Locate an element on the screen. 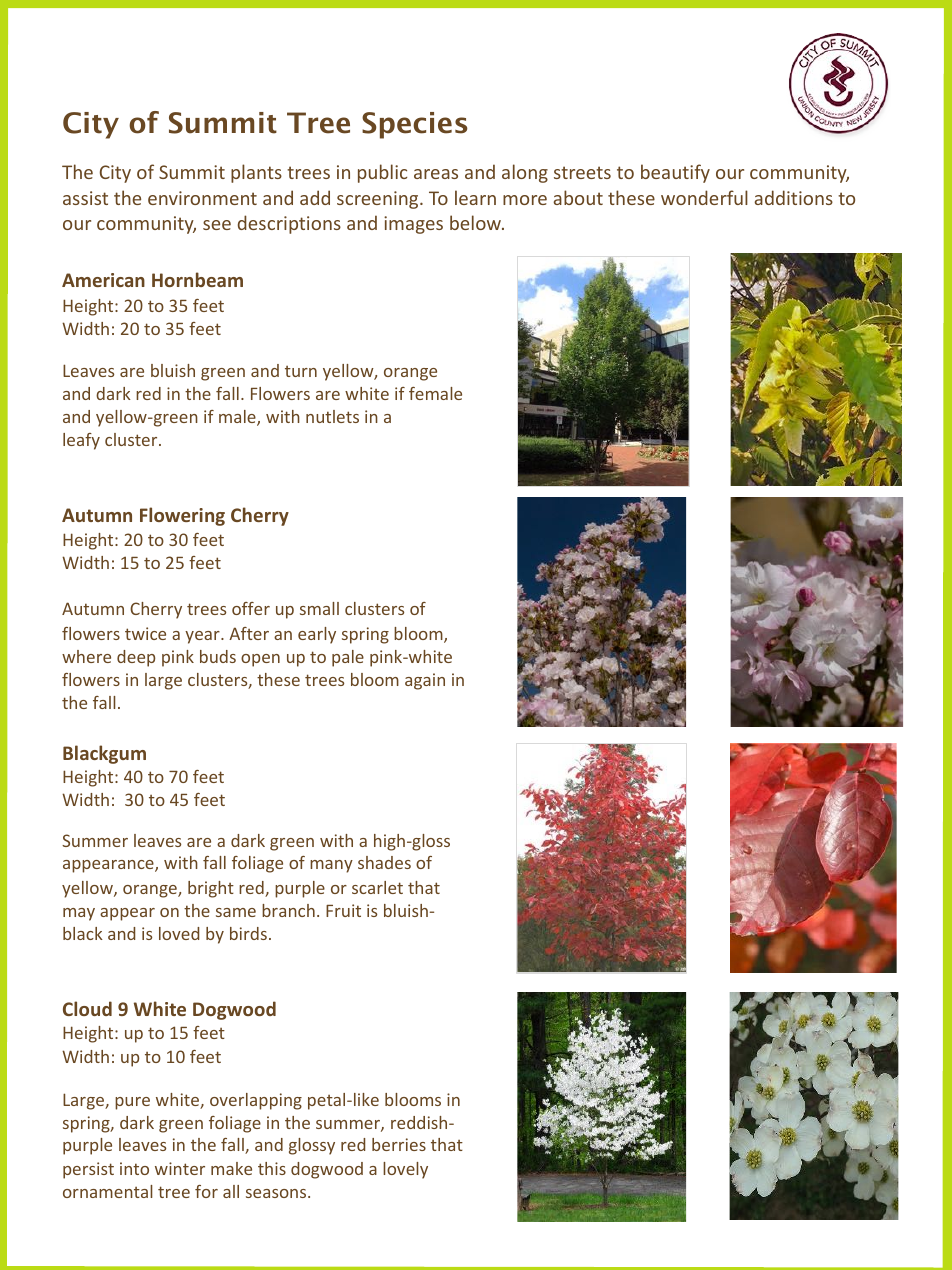 The width and height of the screenshot is (952, 1270). nutlets is located at coordinates (332, 416).
